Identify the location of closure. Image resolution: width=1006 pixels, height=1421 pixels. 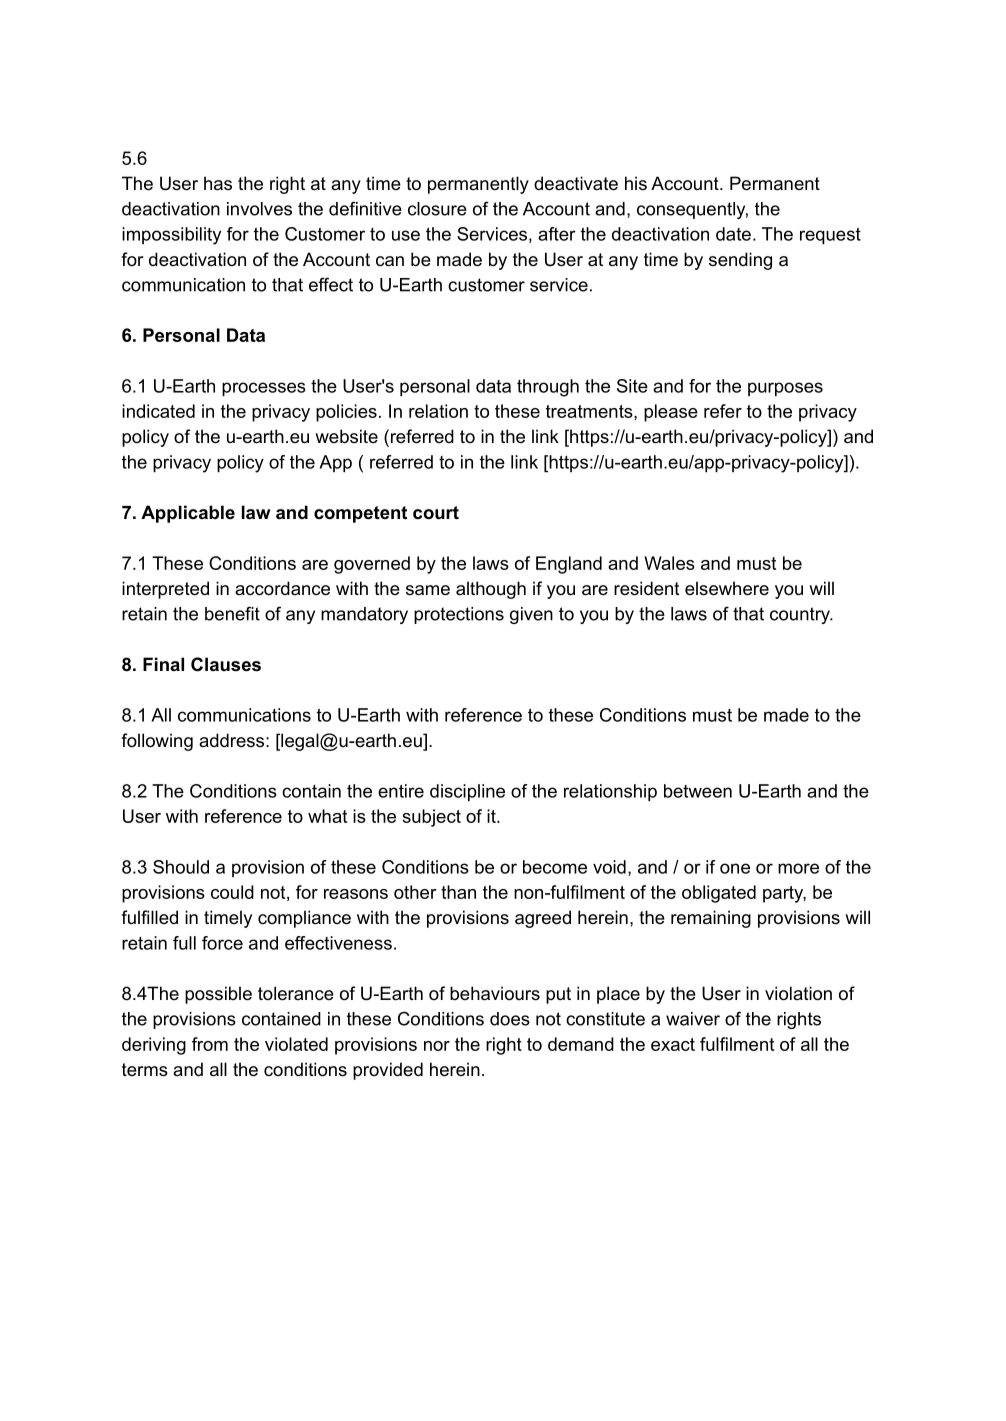
(437, 209).
